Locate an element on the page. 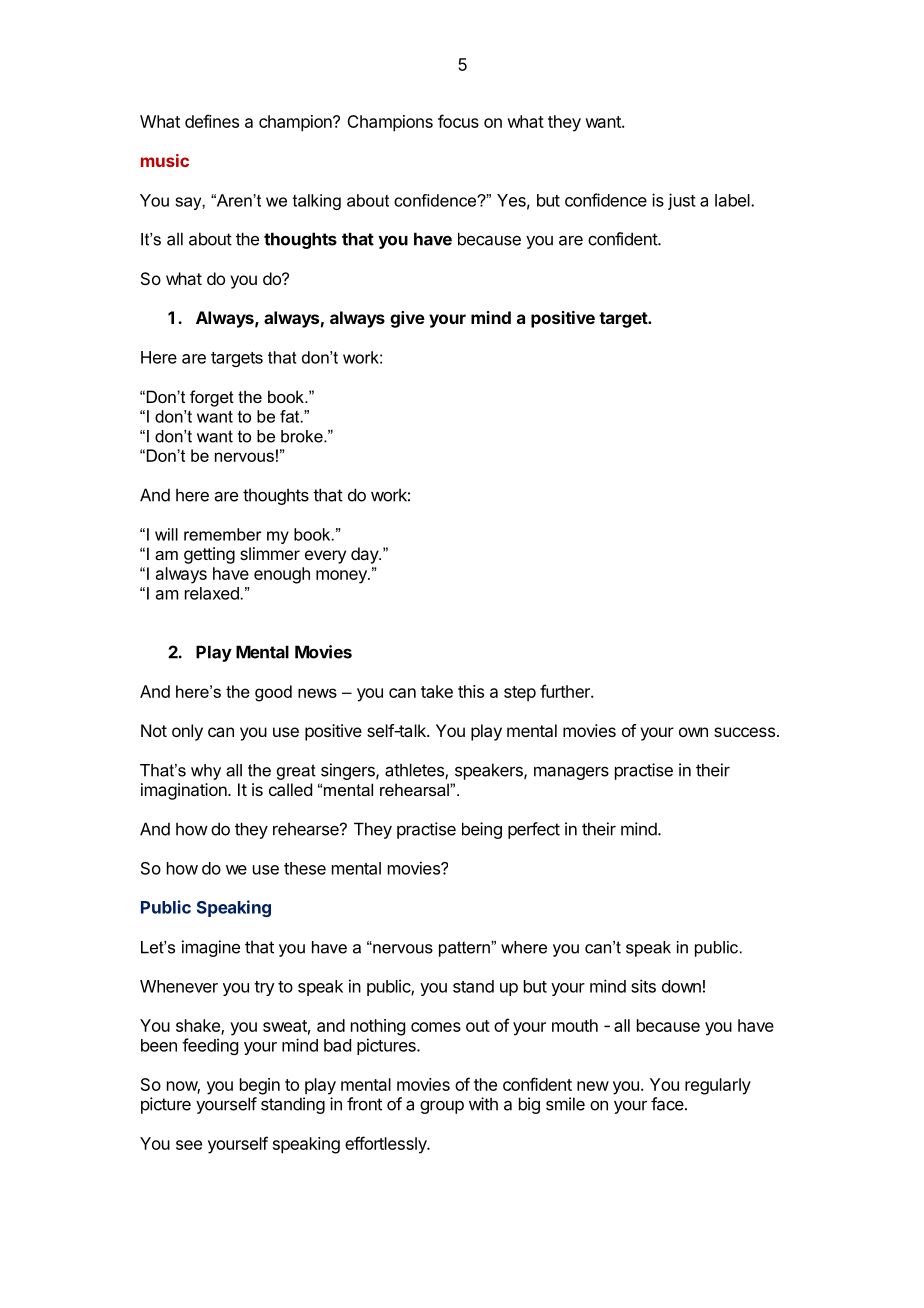 Image resolution: width=924 pixels, height=1308 pixels. begin is located at coordinates (260, 1086).
